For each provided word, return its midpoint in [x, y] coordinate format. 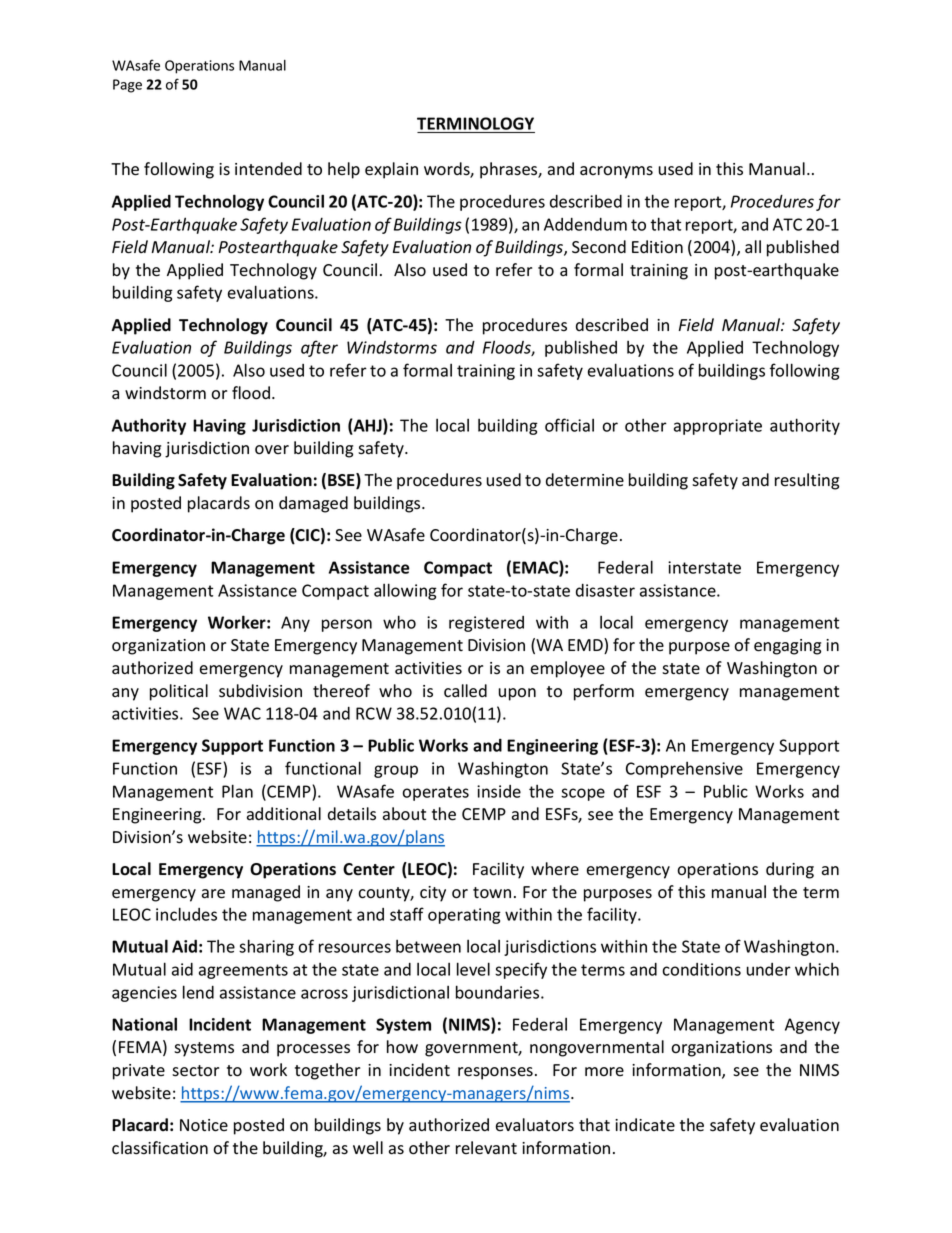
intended [268, 169]
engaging [787, 647]
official [569, 425]
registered [486, 624]
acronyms [616, 172]
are [213, 894]
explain [391, 170]
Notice [204, 1125]
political [179, 692]
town [492, 893]
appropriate [718, 427]
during [790, 870]
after [319, 348]
